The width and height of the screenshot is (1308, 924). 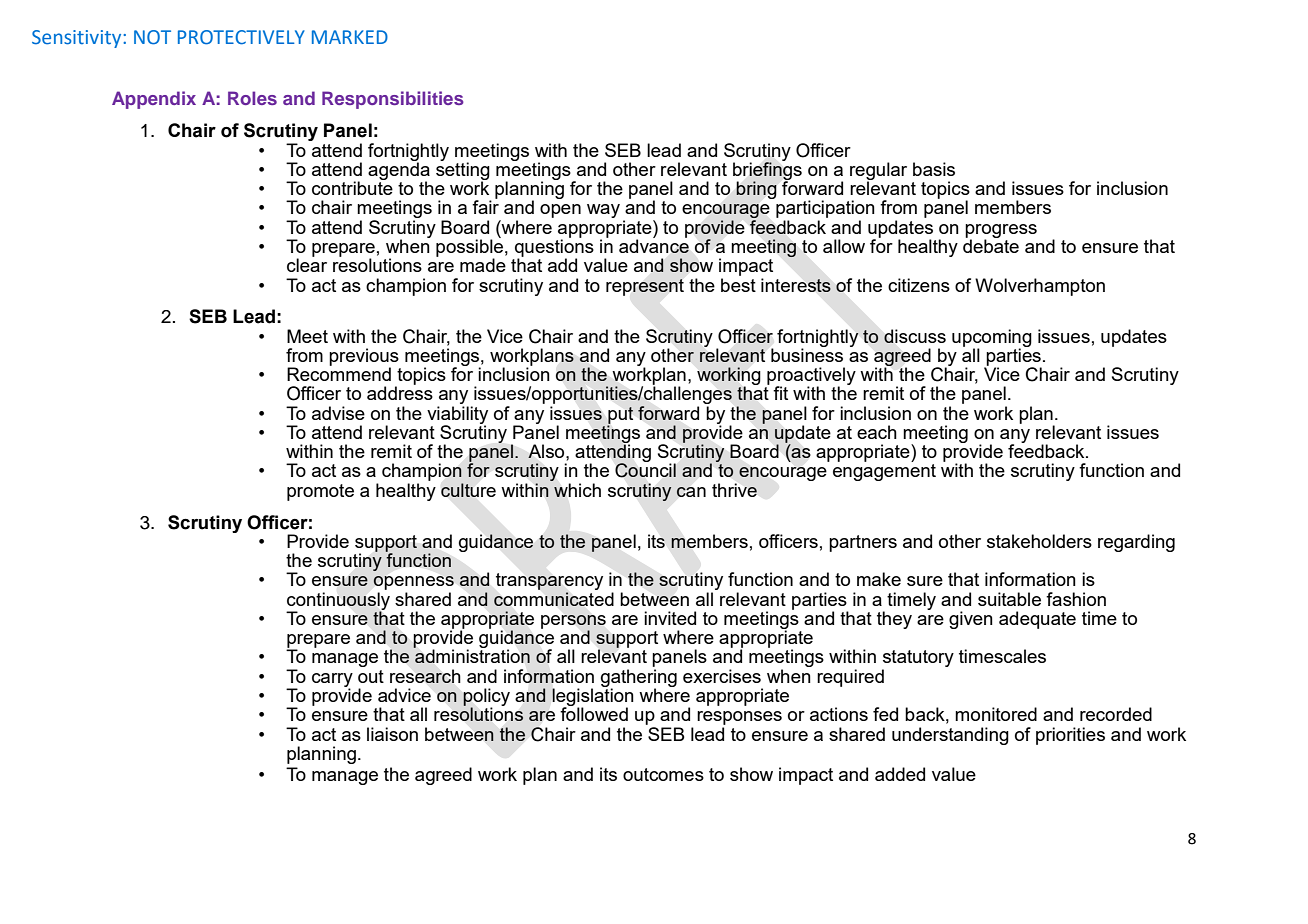 I want to click on clear, so click(x=307, y=264).
